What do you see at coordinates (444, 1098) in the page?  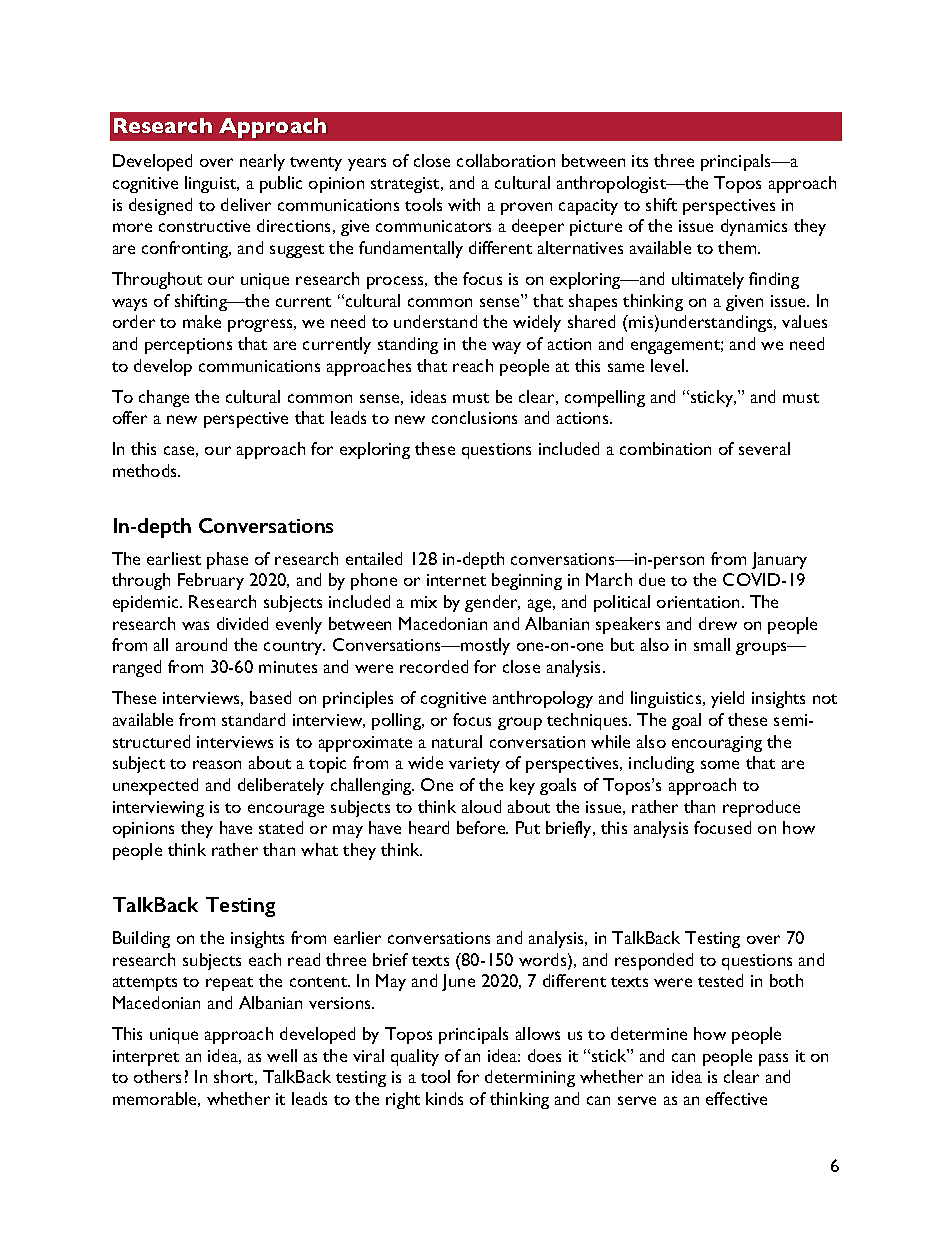 I see `kinds` at bounding box center [444, 1098].
